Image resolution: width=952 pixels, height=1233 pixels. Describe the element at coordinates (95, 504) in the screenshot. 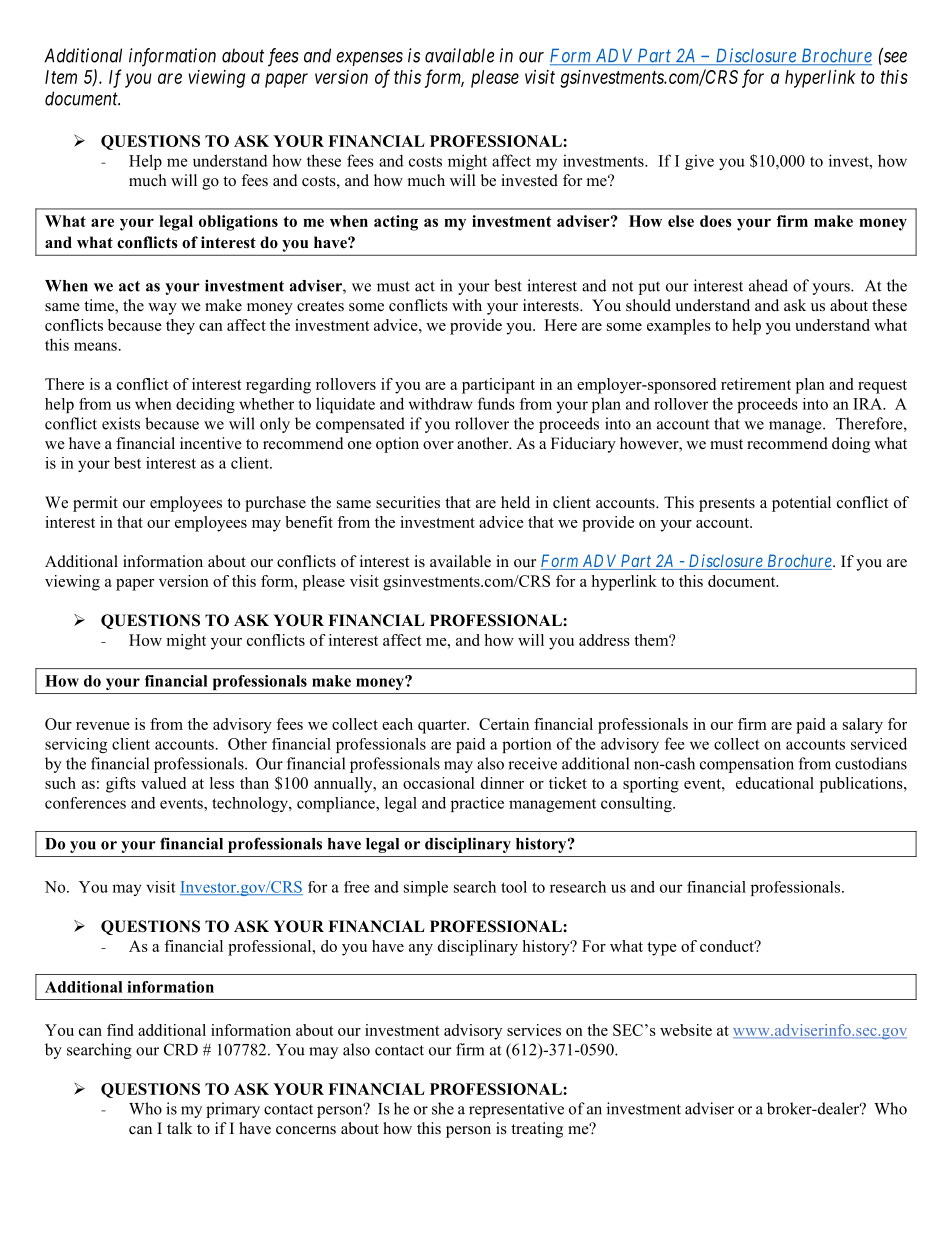

I see `permit` at that location.
